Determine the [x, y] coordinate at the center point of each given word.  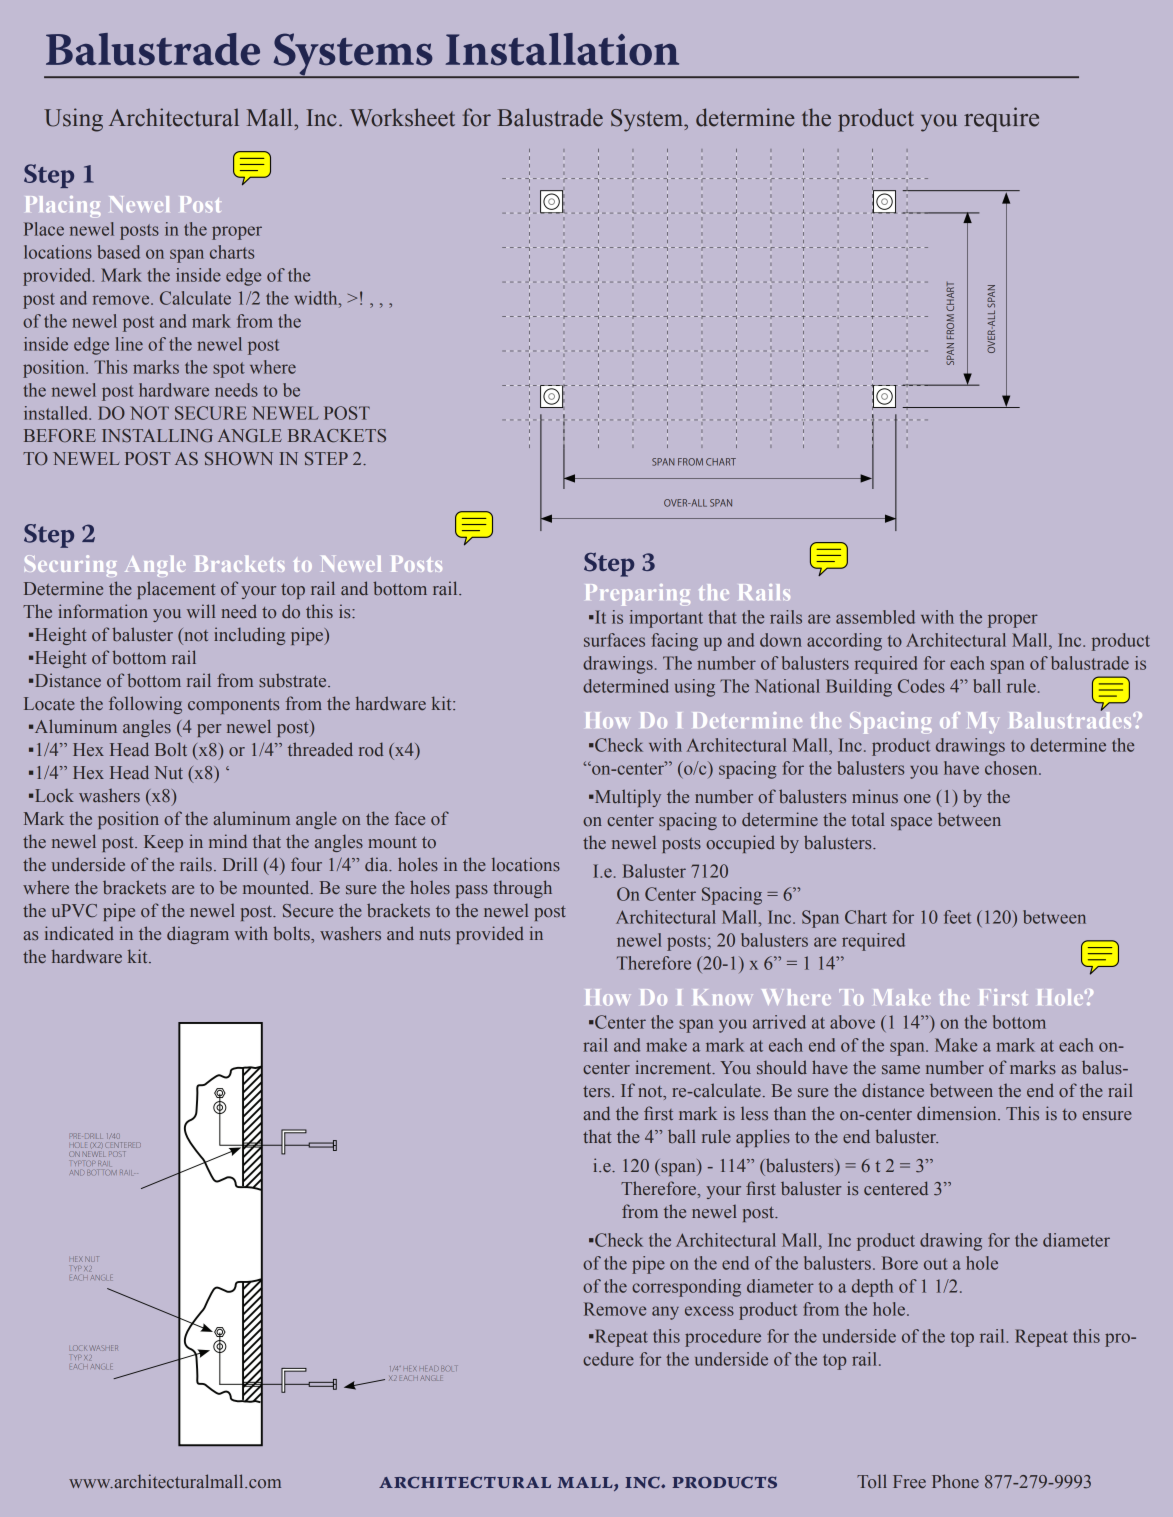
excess [709, 1311]
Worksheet [402, 117]
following [145, 705]
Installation [562, 49]
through [522, 889]
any [665, 1313]
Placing [63, 206]
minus [875, 796]
